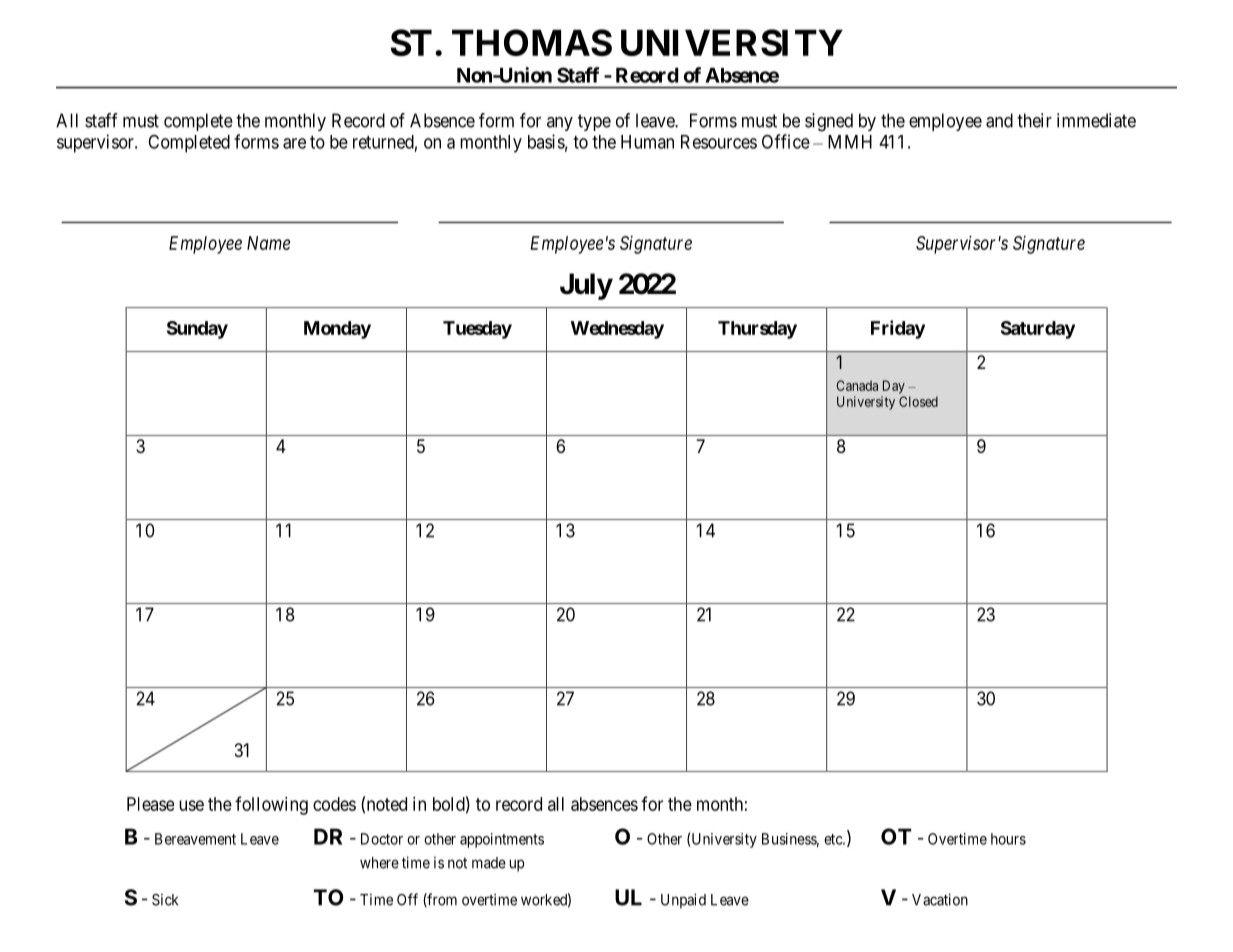 The image size is (1233, 952). Describe the element at coordinates (165, 900) in the page. I see `Sick` at that location.
